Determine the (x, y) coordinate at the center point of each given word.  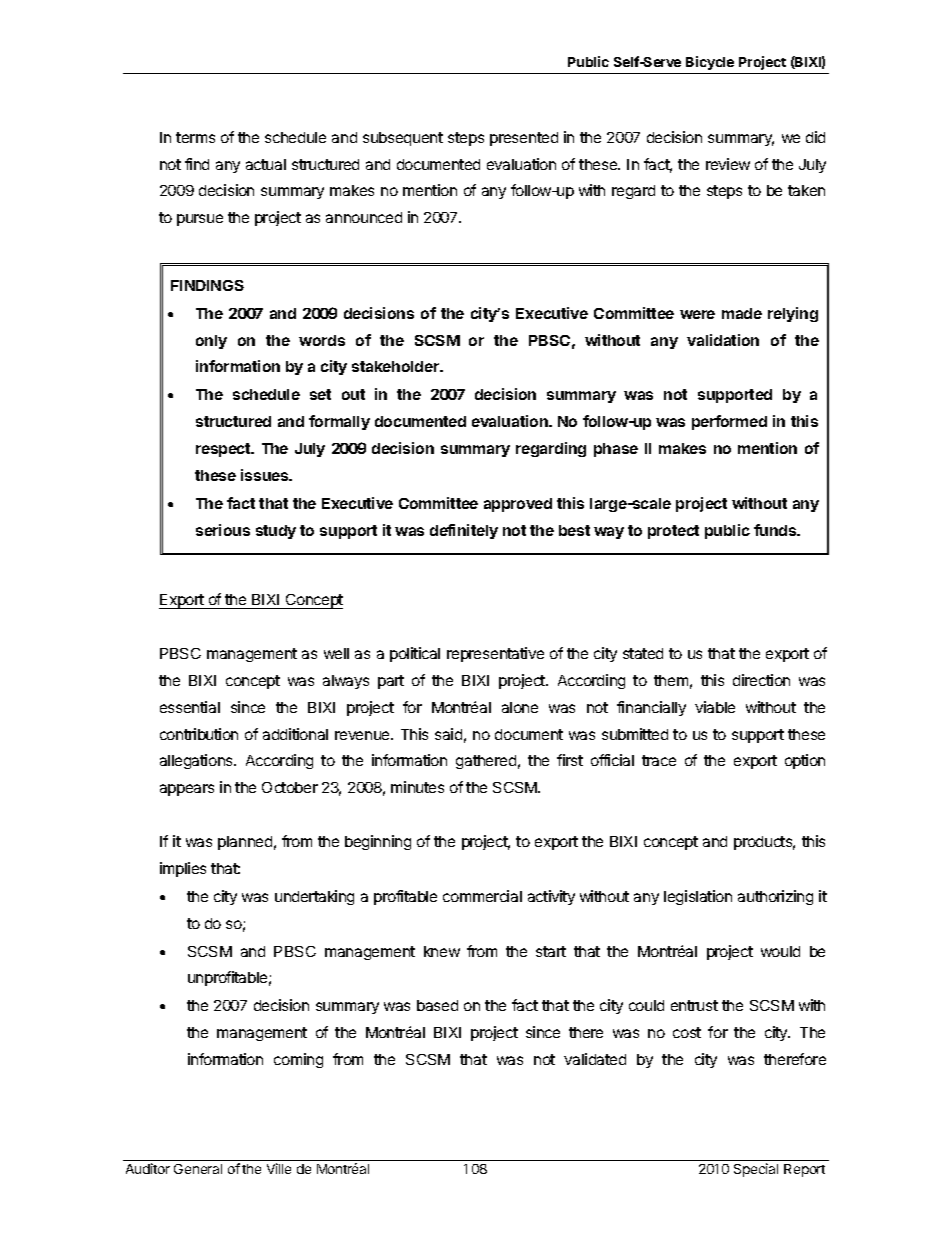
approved (518, 505)
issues (266, 475)
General (198, 1169)
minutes (417, 787)
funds (776, 530)
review (728, 164)
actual (266, 164)
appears (187, 790)
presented (524, 139)
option (805, 761)
